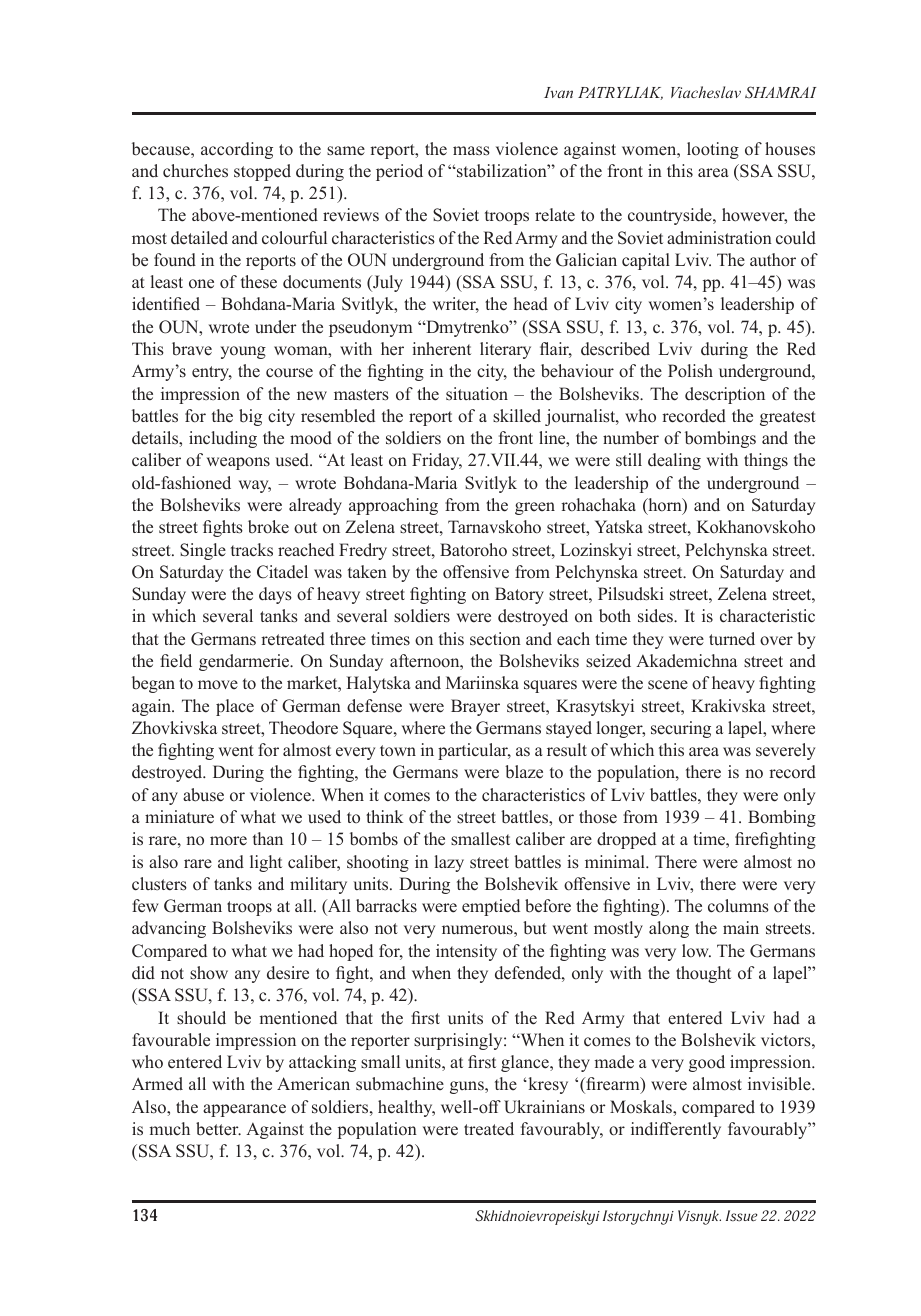 The image size is (921, 1316). Describe the element at coordinates (524, 772) in the document. I see `blaze` at that location.
